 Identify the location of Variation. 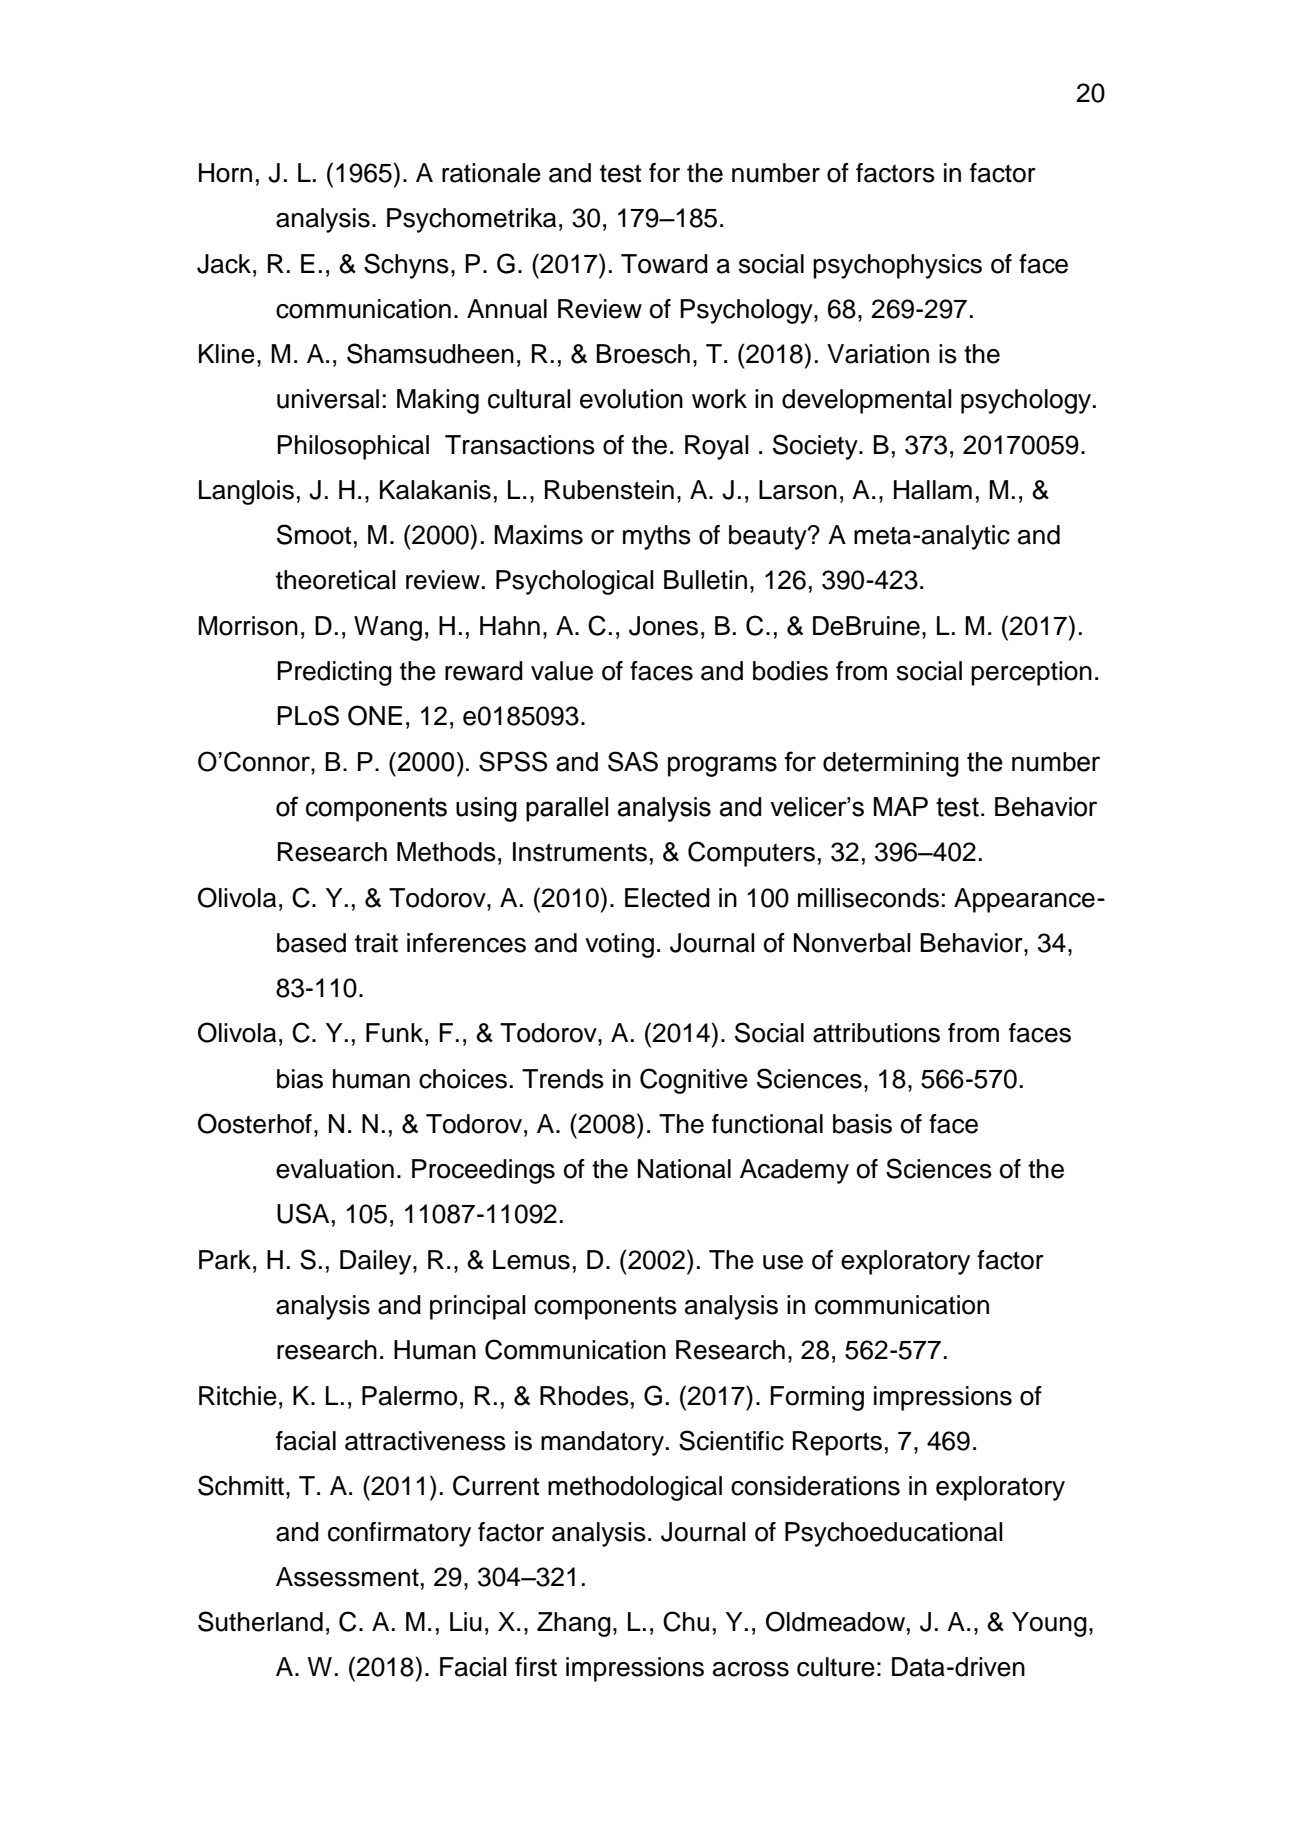
(878, 354).
